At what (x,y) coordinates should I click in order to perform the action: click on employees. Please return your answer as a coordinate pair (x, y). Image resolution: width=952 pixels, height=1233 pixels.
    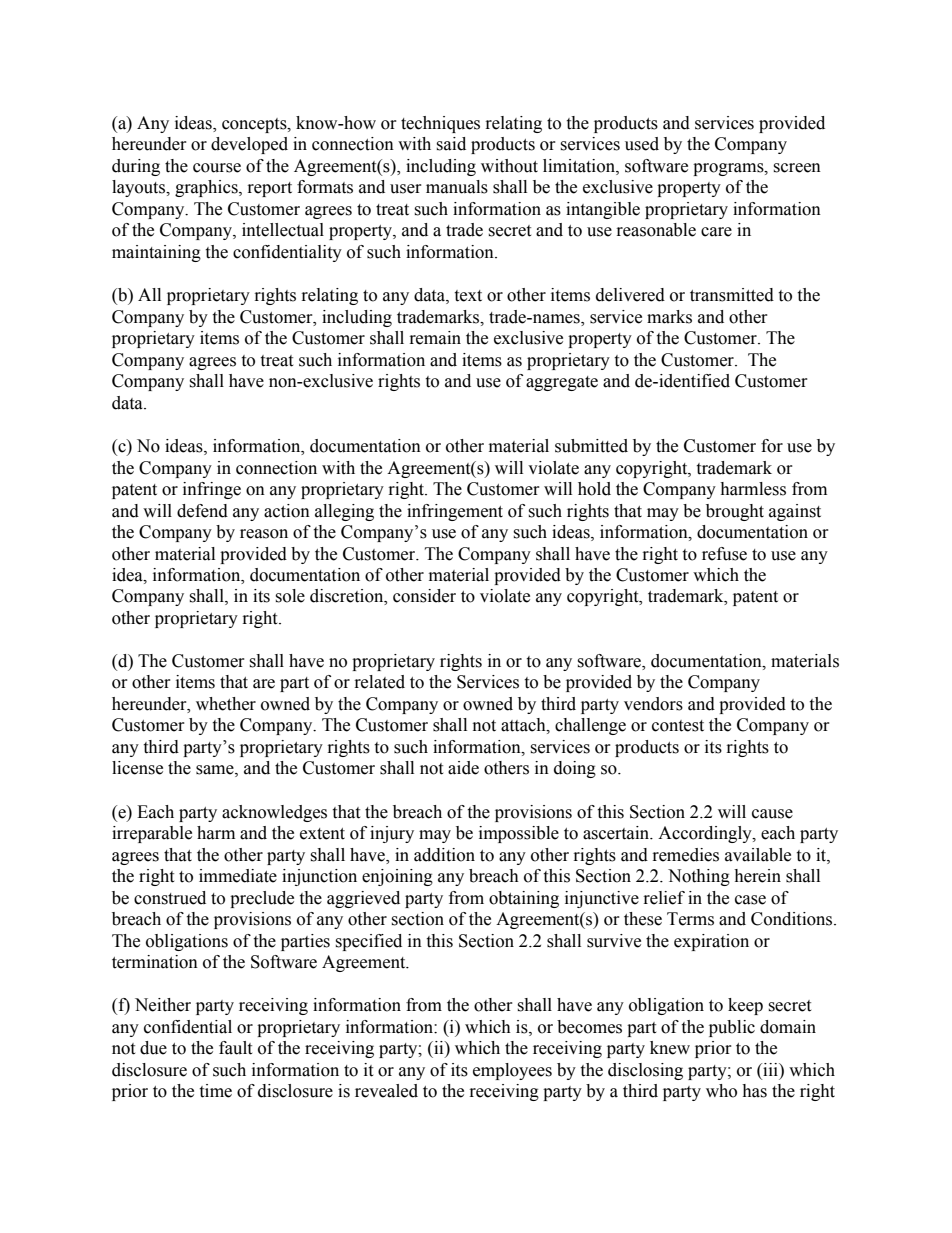
    Looking at the image, I should click on (512, 1071).
